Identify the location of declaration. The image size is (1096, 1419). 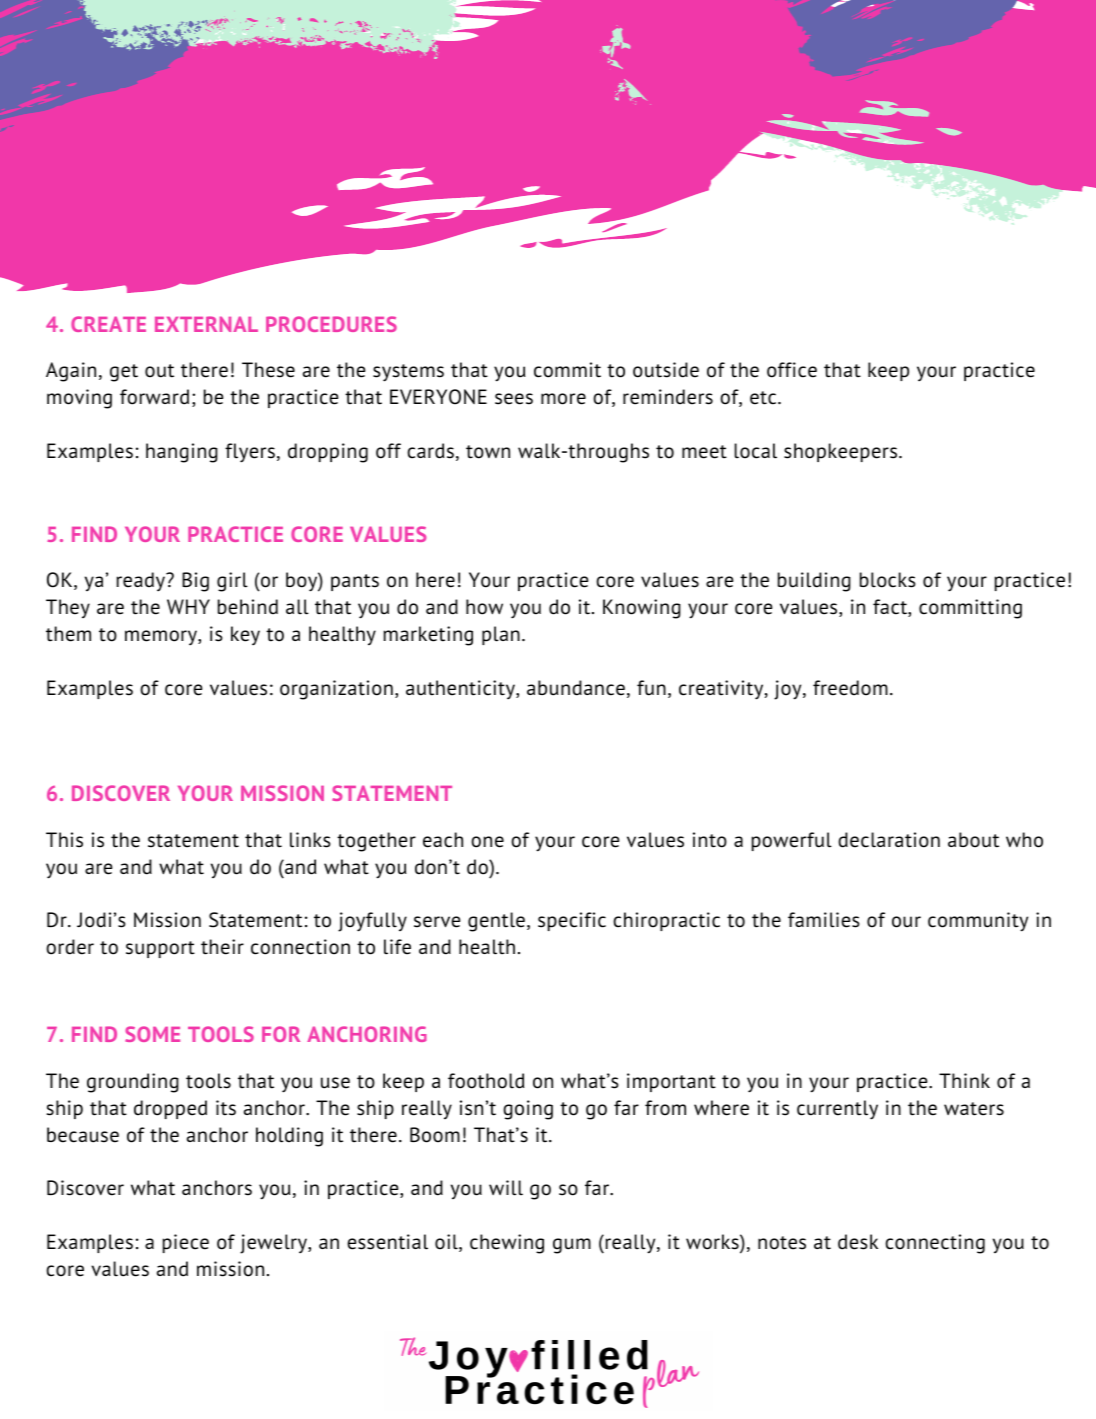
(889, 840).
